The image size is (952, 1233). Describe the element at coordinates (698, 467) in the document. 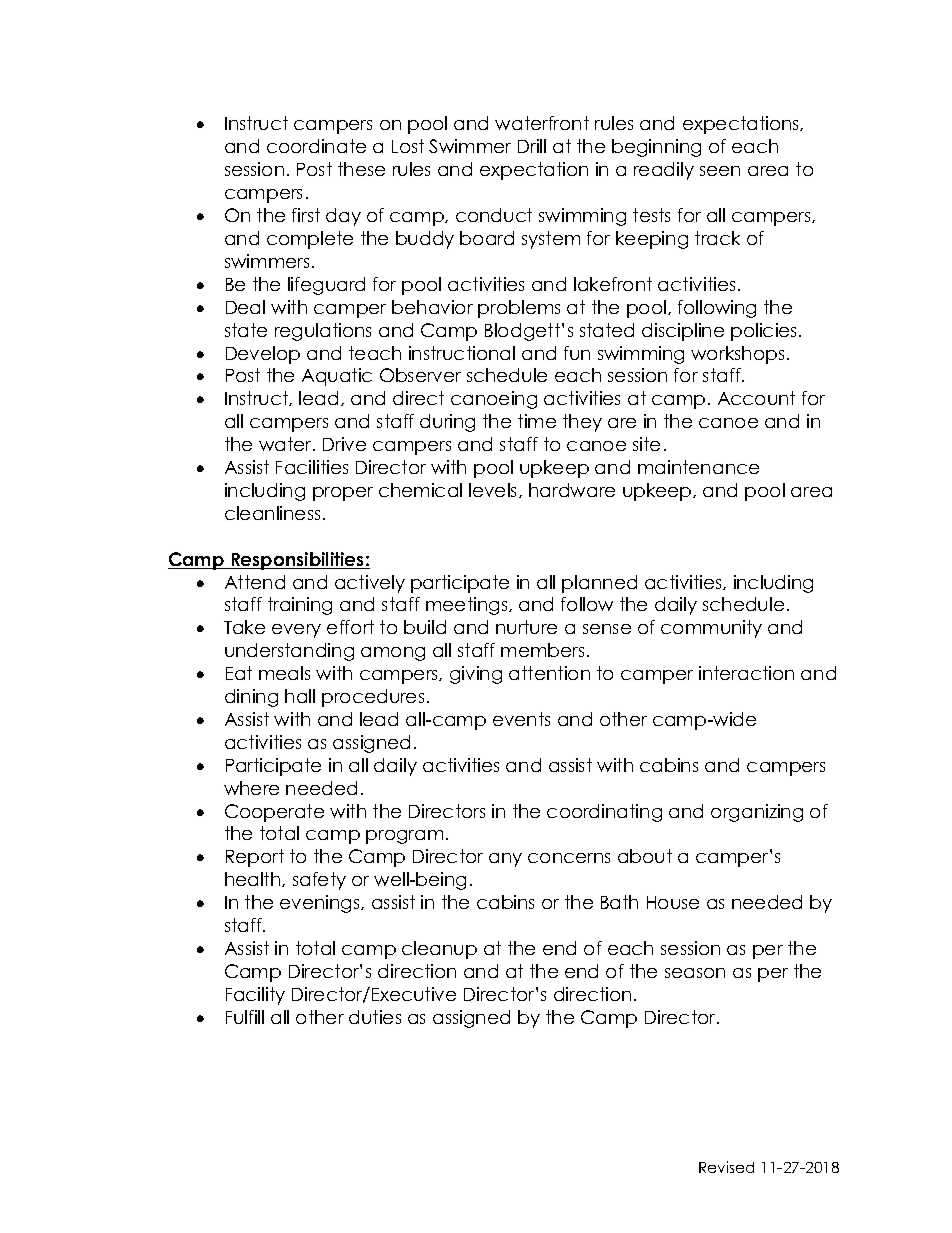

I see `maintenance` at that location.
